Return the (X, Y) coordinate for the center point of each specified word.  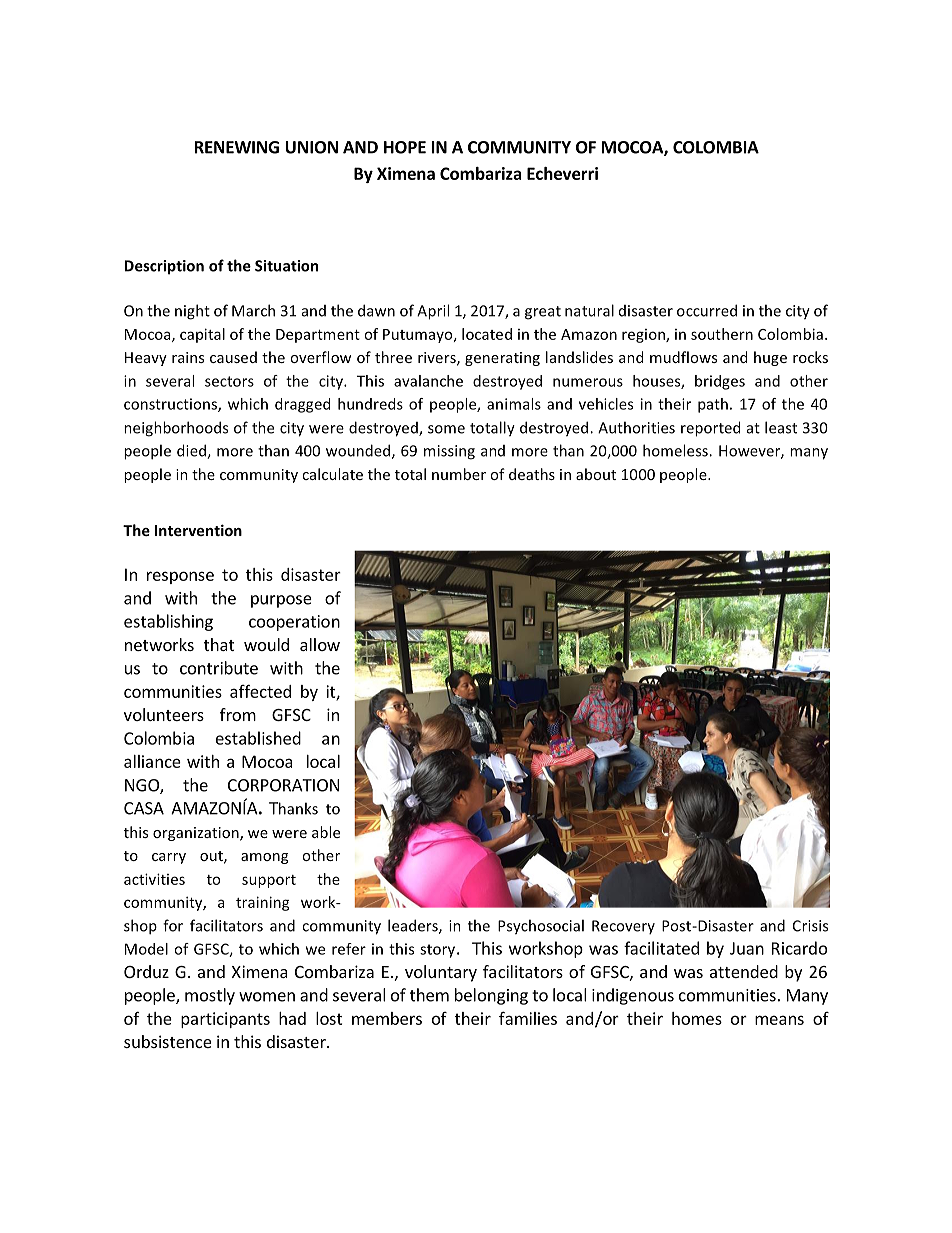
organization (197, 834)
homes (697, 1018)
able (326, 832)
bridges (720, 382)
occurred (707, 310)
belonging (491, 996)
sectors (229, 381)
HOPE (405, 147)
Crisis (810, 926)
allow (320, 644)
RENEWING (237, 147)
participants (225, 1020)
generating (502, 359)
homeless (676, 450)
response (180, 577)
